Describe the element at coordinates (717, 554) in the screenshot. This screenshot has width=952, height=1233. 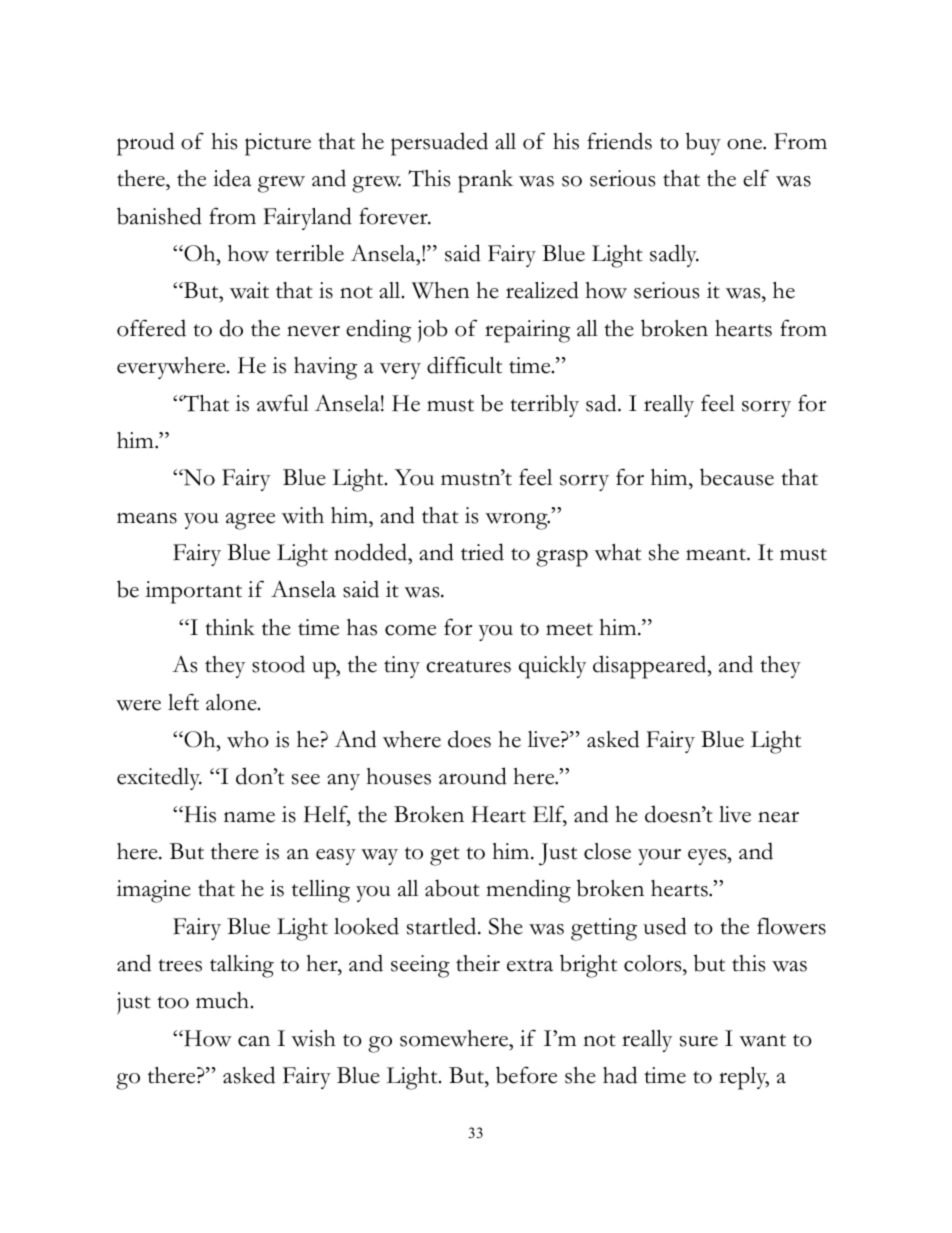
I see `meant` at that location.
